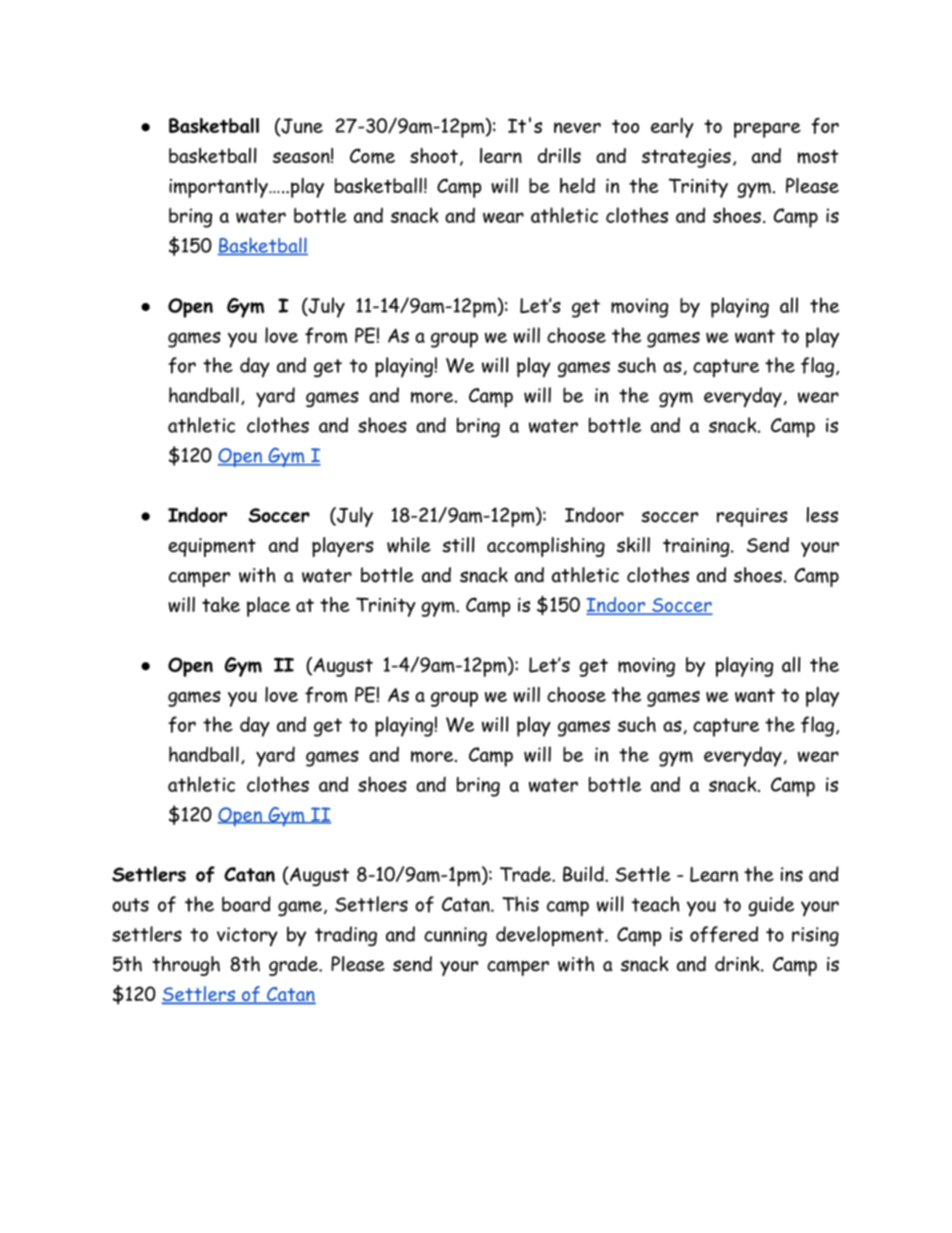 The width and height of the screenshot is (952, 1233). What do you see at coordinates (767, 130) in the screenshot?
I see `prepare` at bounding box center [767, 130].
